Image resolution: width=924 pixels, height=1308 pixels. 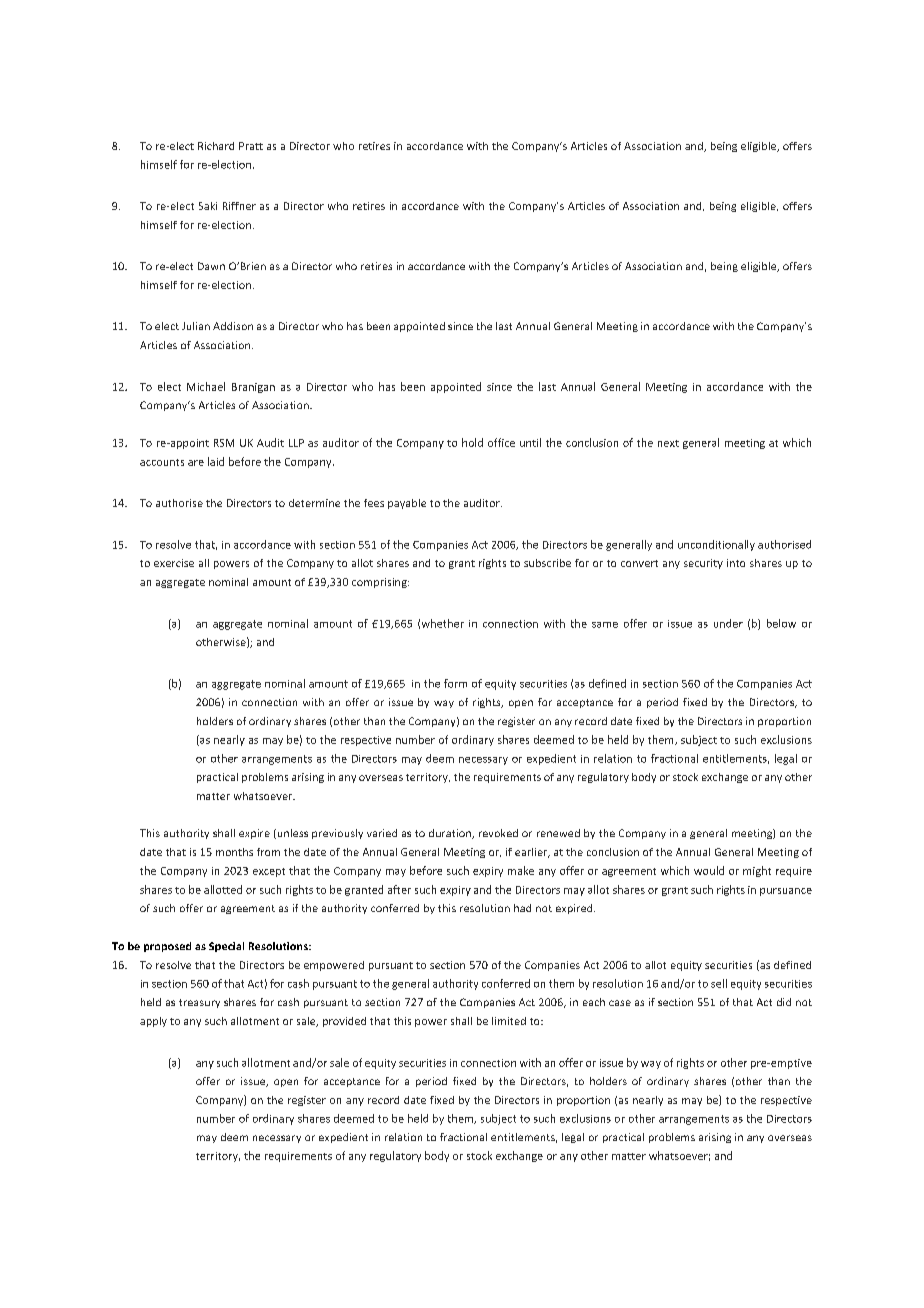 What do you see at coordinates (509, 1021) in the document?
I see `limited` at bounding box center [509, 1021].
